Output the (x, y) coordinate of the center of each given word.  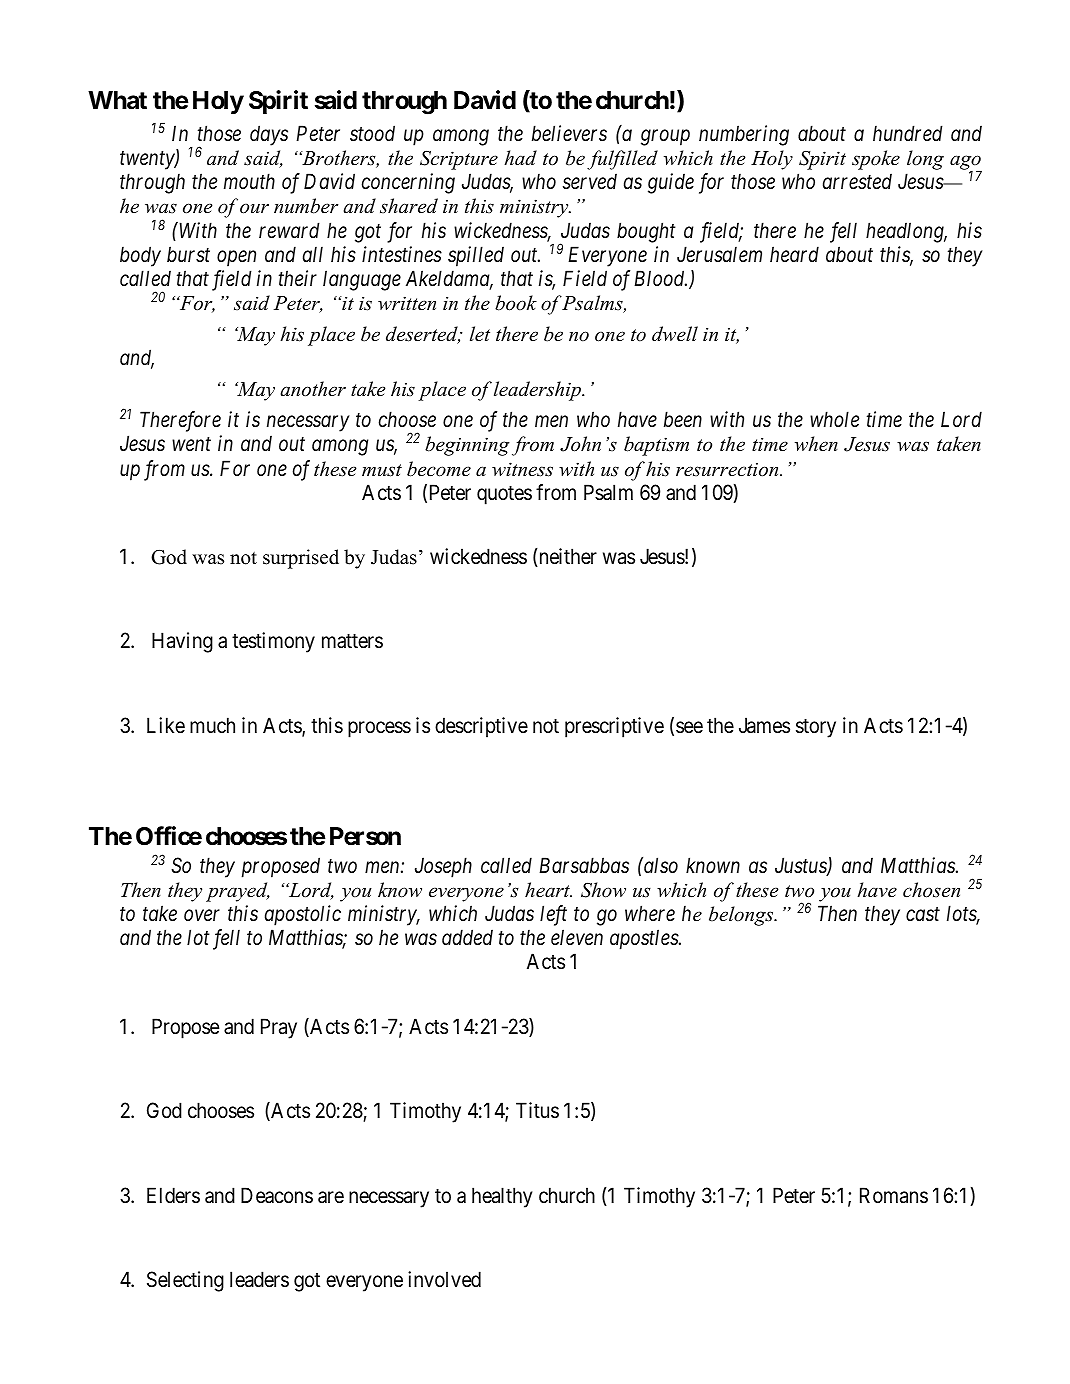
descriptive (481, 727)
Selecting (185, 1281)
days (269, 135)
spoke (876, 160)
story (816, 728)
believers (569, 133)
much (212, 725)
